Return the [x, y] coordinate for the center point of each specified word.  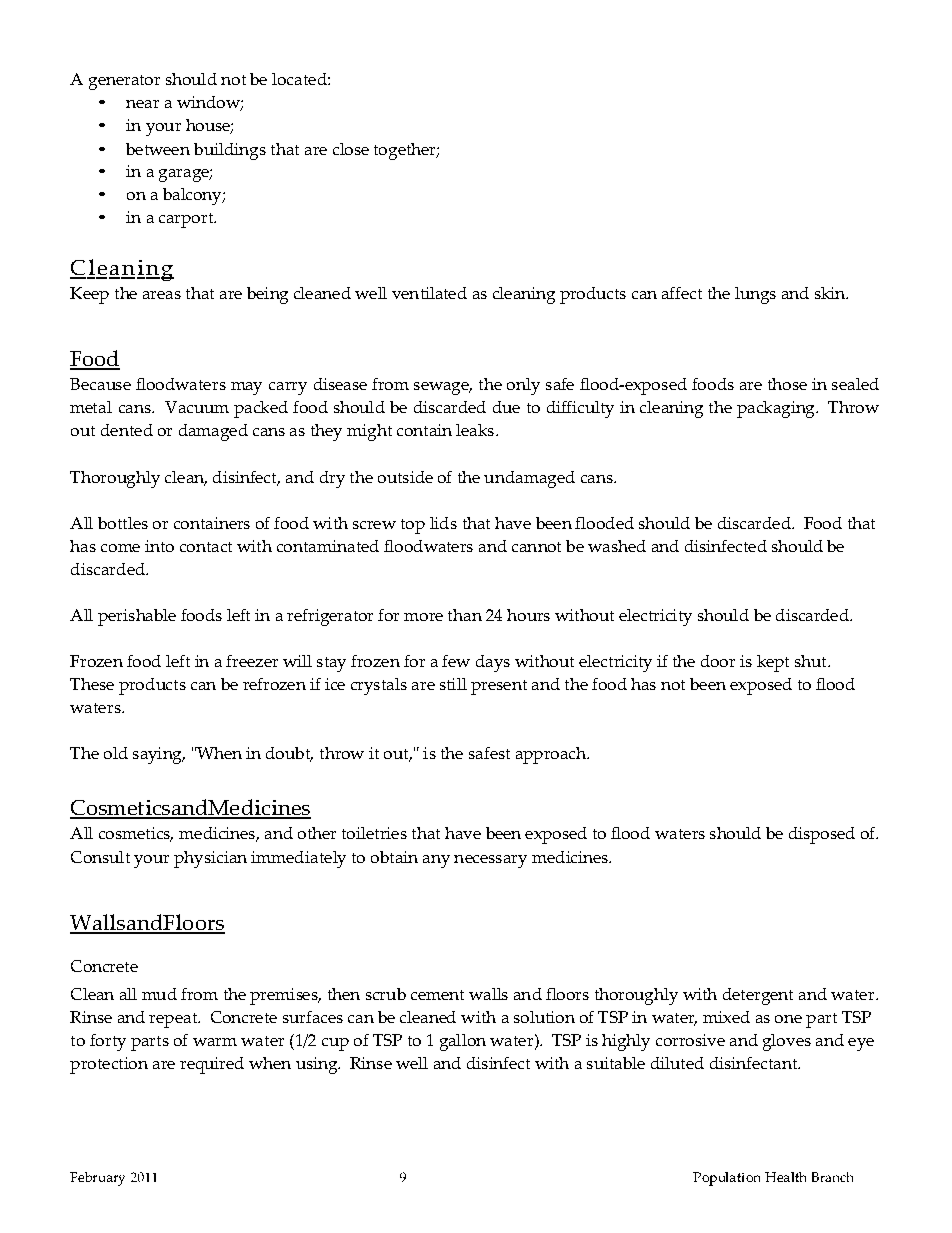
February [97, 1179]
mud [159, 994]
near [142, 104]
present [499, 687]
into [159, 546]
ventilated [429, 293]
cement [437, 995]
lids [443, 523]
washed [617, 546]
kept [773, 663]
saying [158, 755]
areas [162, 295]
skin [831, 293]
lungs [755, 295]
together [406, 151]
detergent [758, 996]
